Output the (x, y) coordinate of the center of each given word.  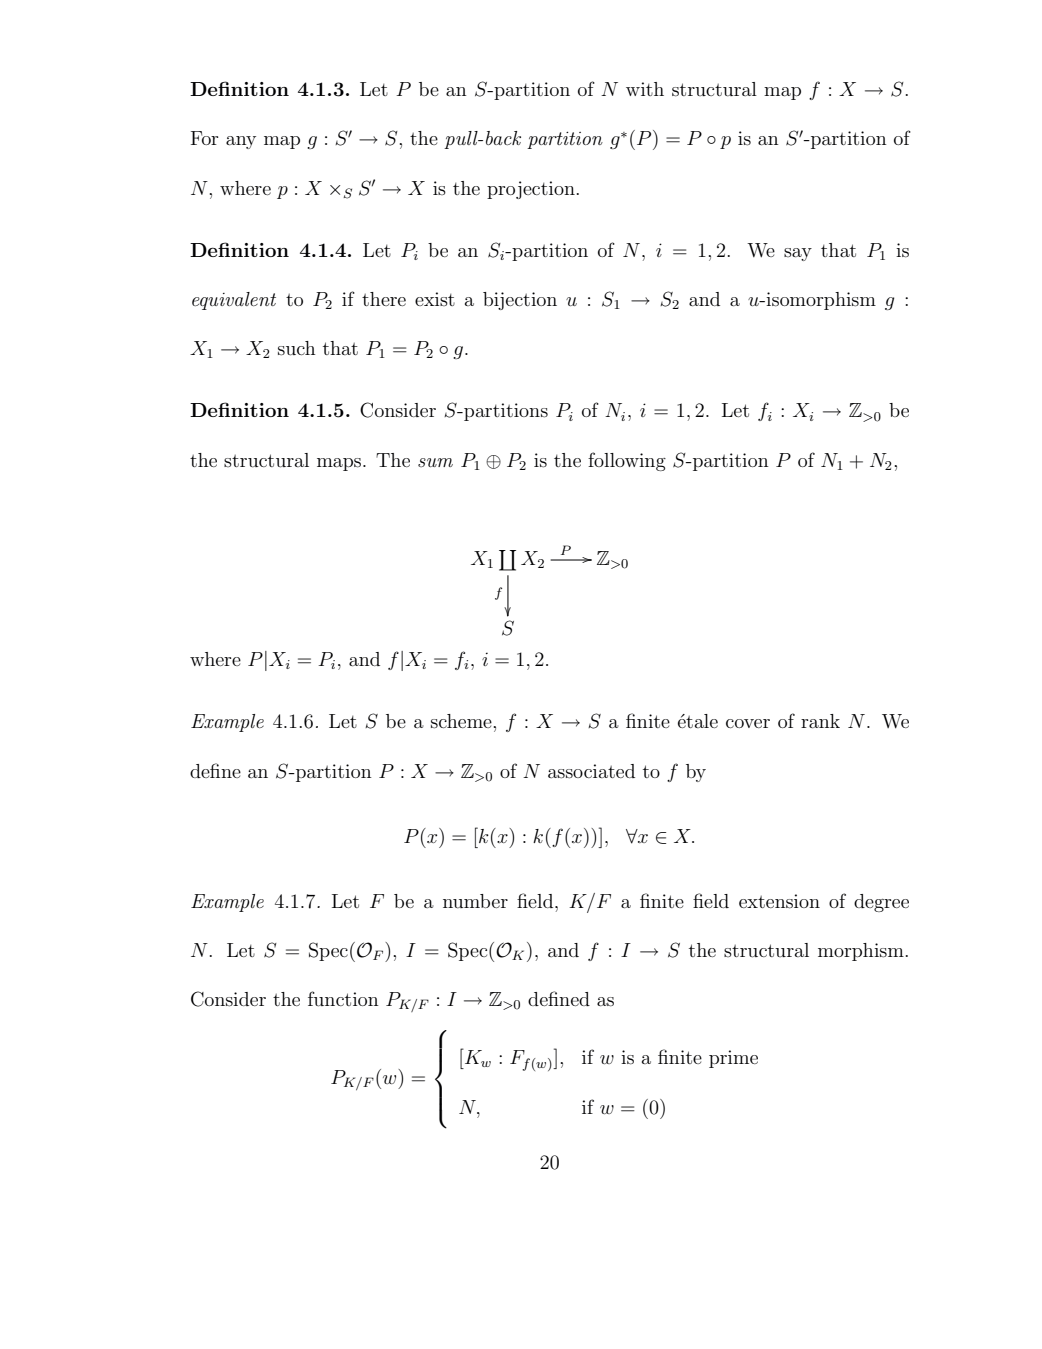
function (343, 999)
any (241, 142)
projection (531, 190)
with (645, 89)
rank (820, 721)
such (297, 348)
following (627, 461)
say (798, 254)
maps (340, 464)
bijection (520, 301)
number (475, 901)
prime (733, 1059)
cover (748, 723)
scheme (461, 721)
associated (591, 771)
